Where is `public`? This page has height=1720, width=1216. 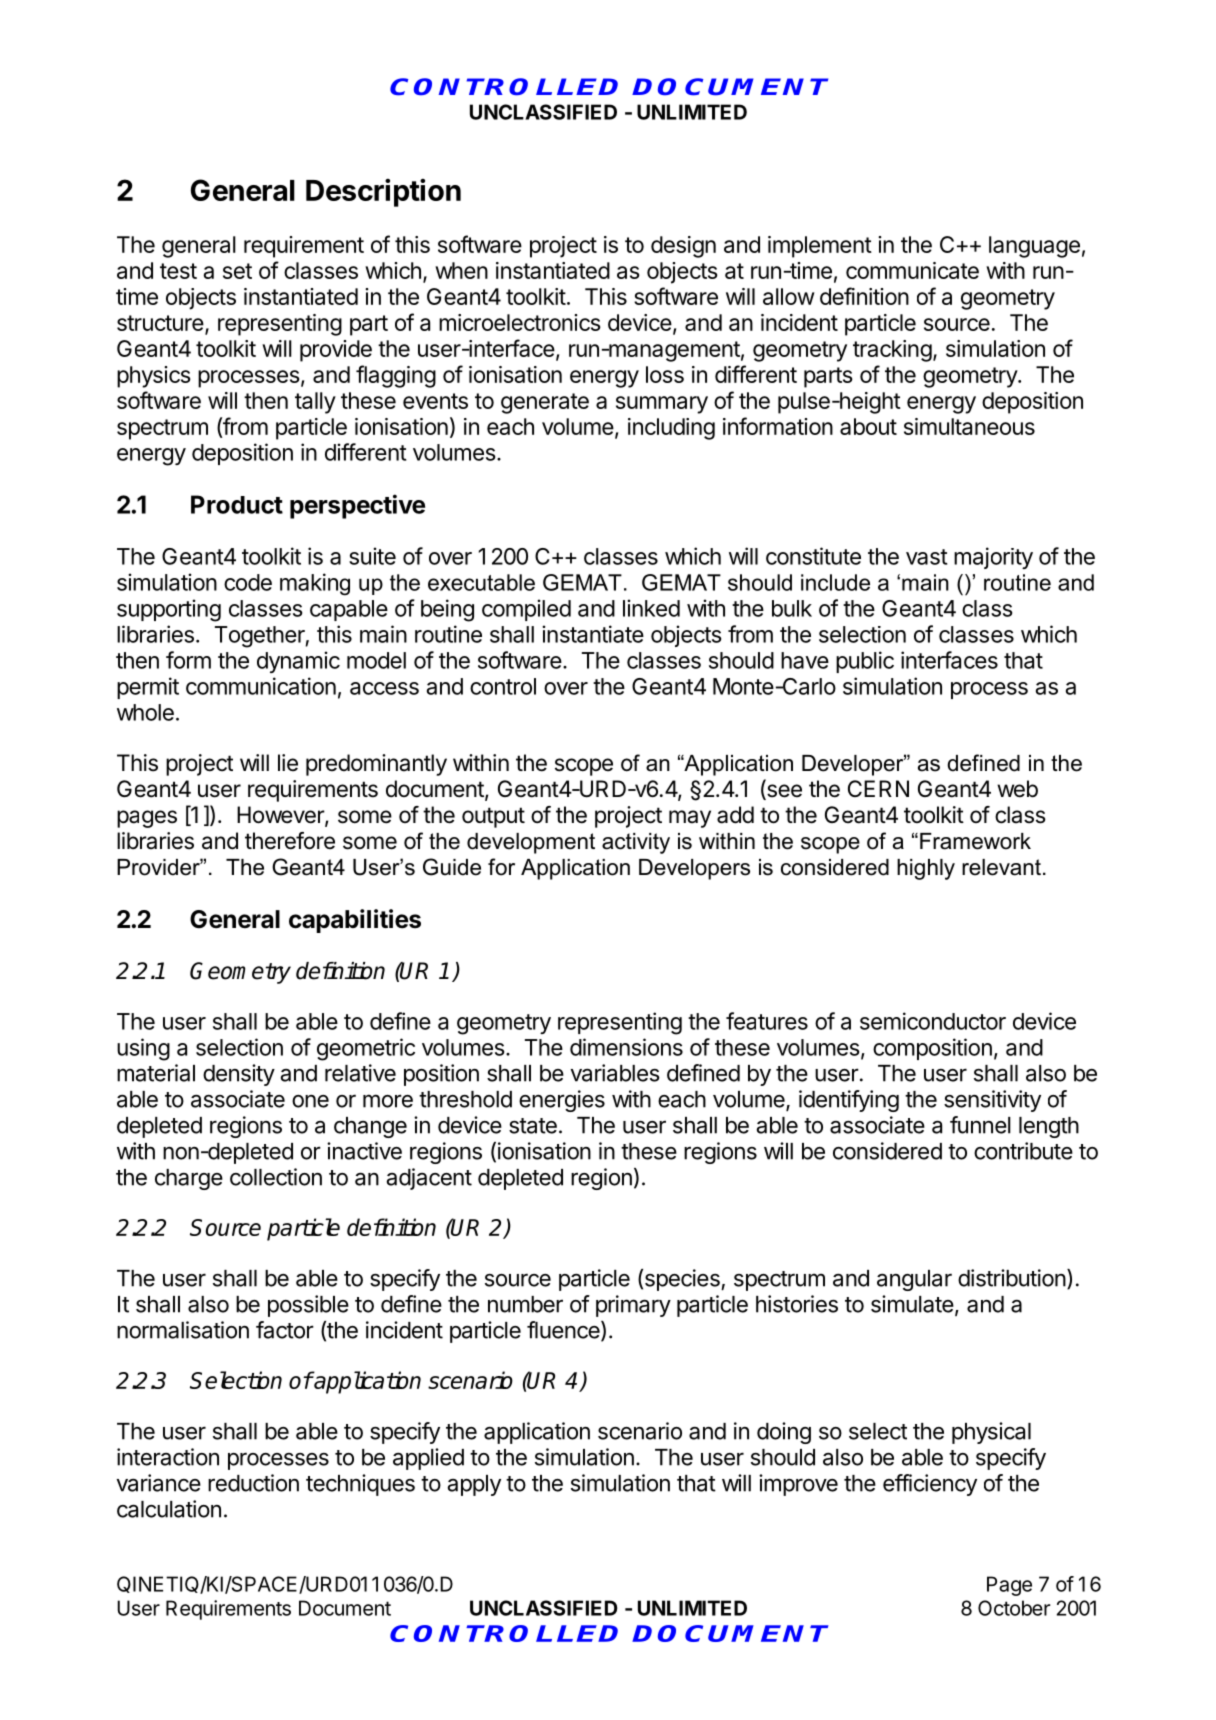 public is located at coordinates (865, 662).
